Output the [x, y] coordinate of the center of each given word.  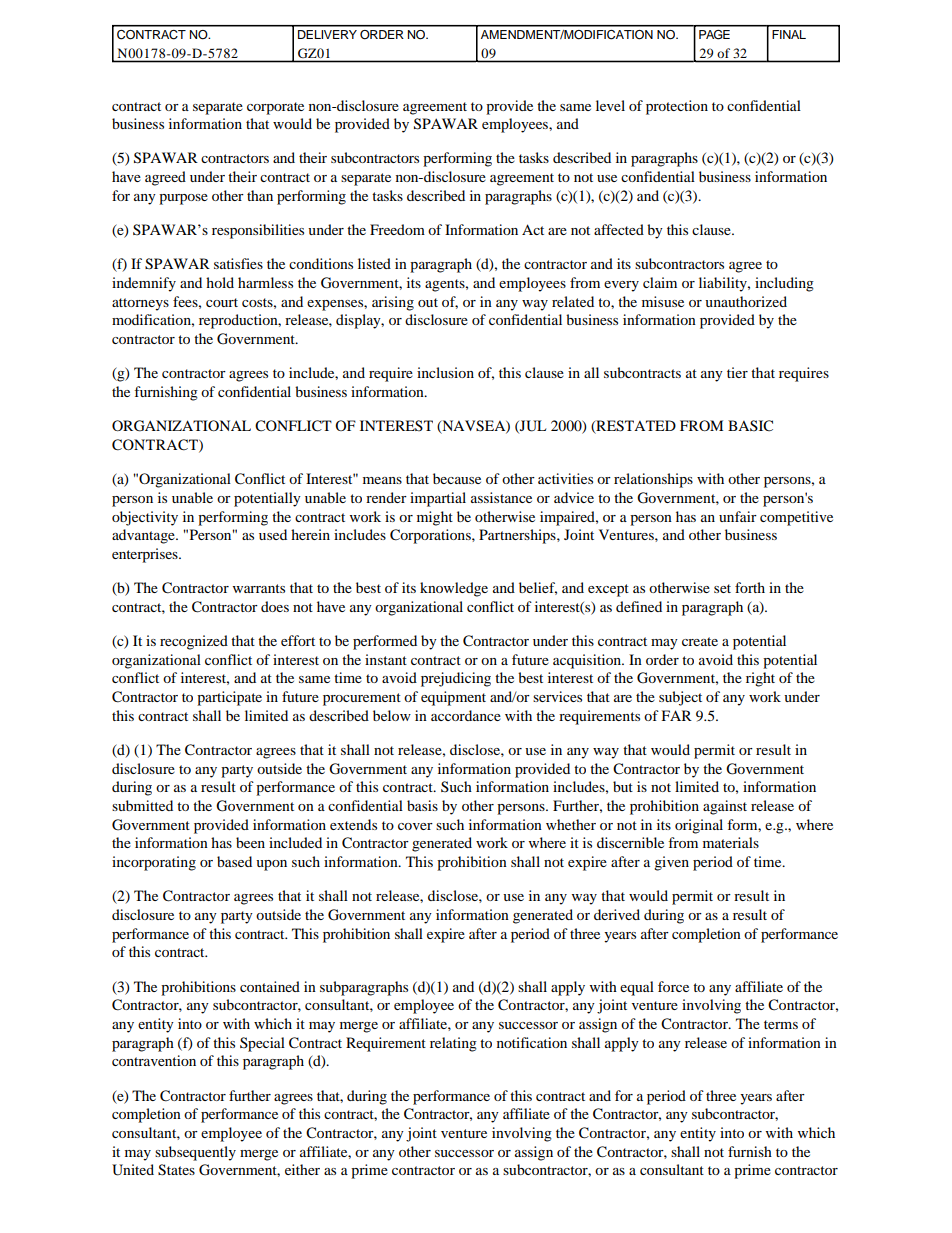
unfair [738, 516]
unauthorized [746, 301]
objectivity [145, 518]
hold [220, 282]
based [234, 861]
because [457, 478]
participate [229, 698]
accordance [466, 715]
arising [393, 303]
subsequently [195, 1153]
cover [415, 826]
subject [680, 698]
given [671, 863]
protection [677, 107]
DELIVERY [327, 34]
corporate [275, 108]
